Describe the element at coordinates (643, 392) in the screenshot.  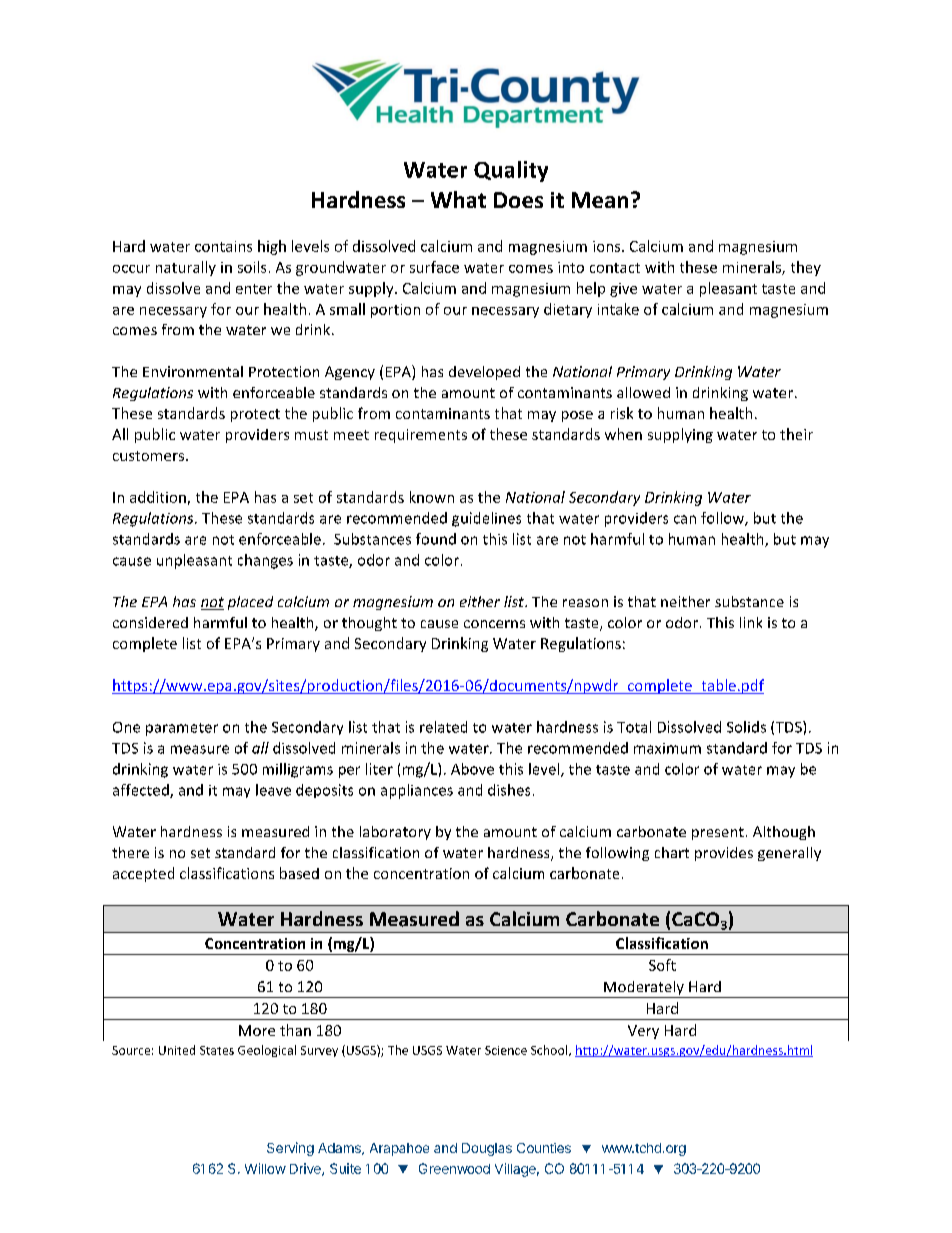
I see `allowed` at that location.
